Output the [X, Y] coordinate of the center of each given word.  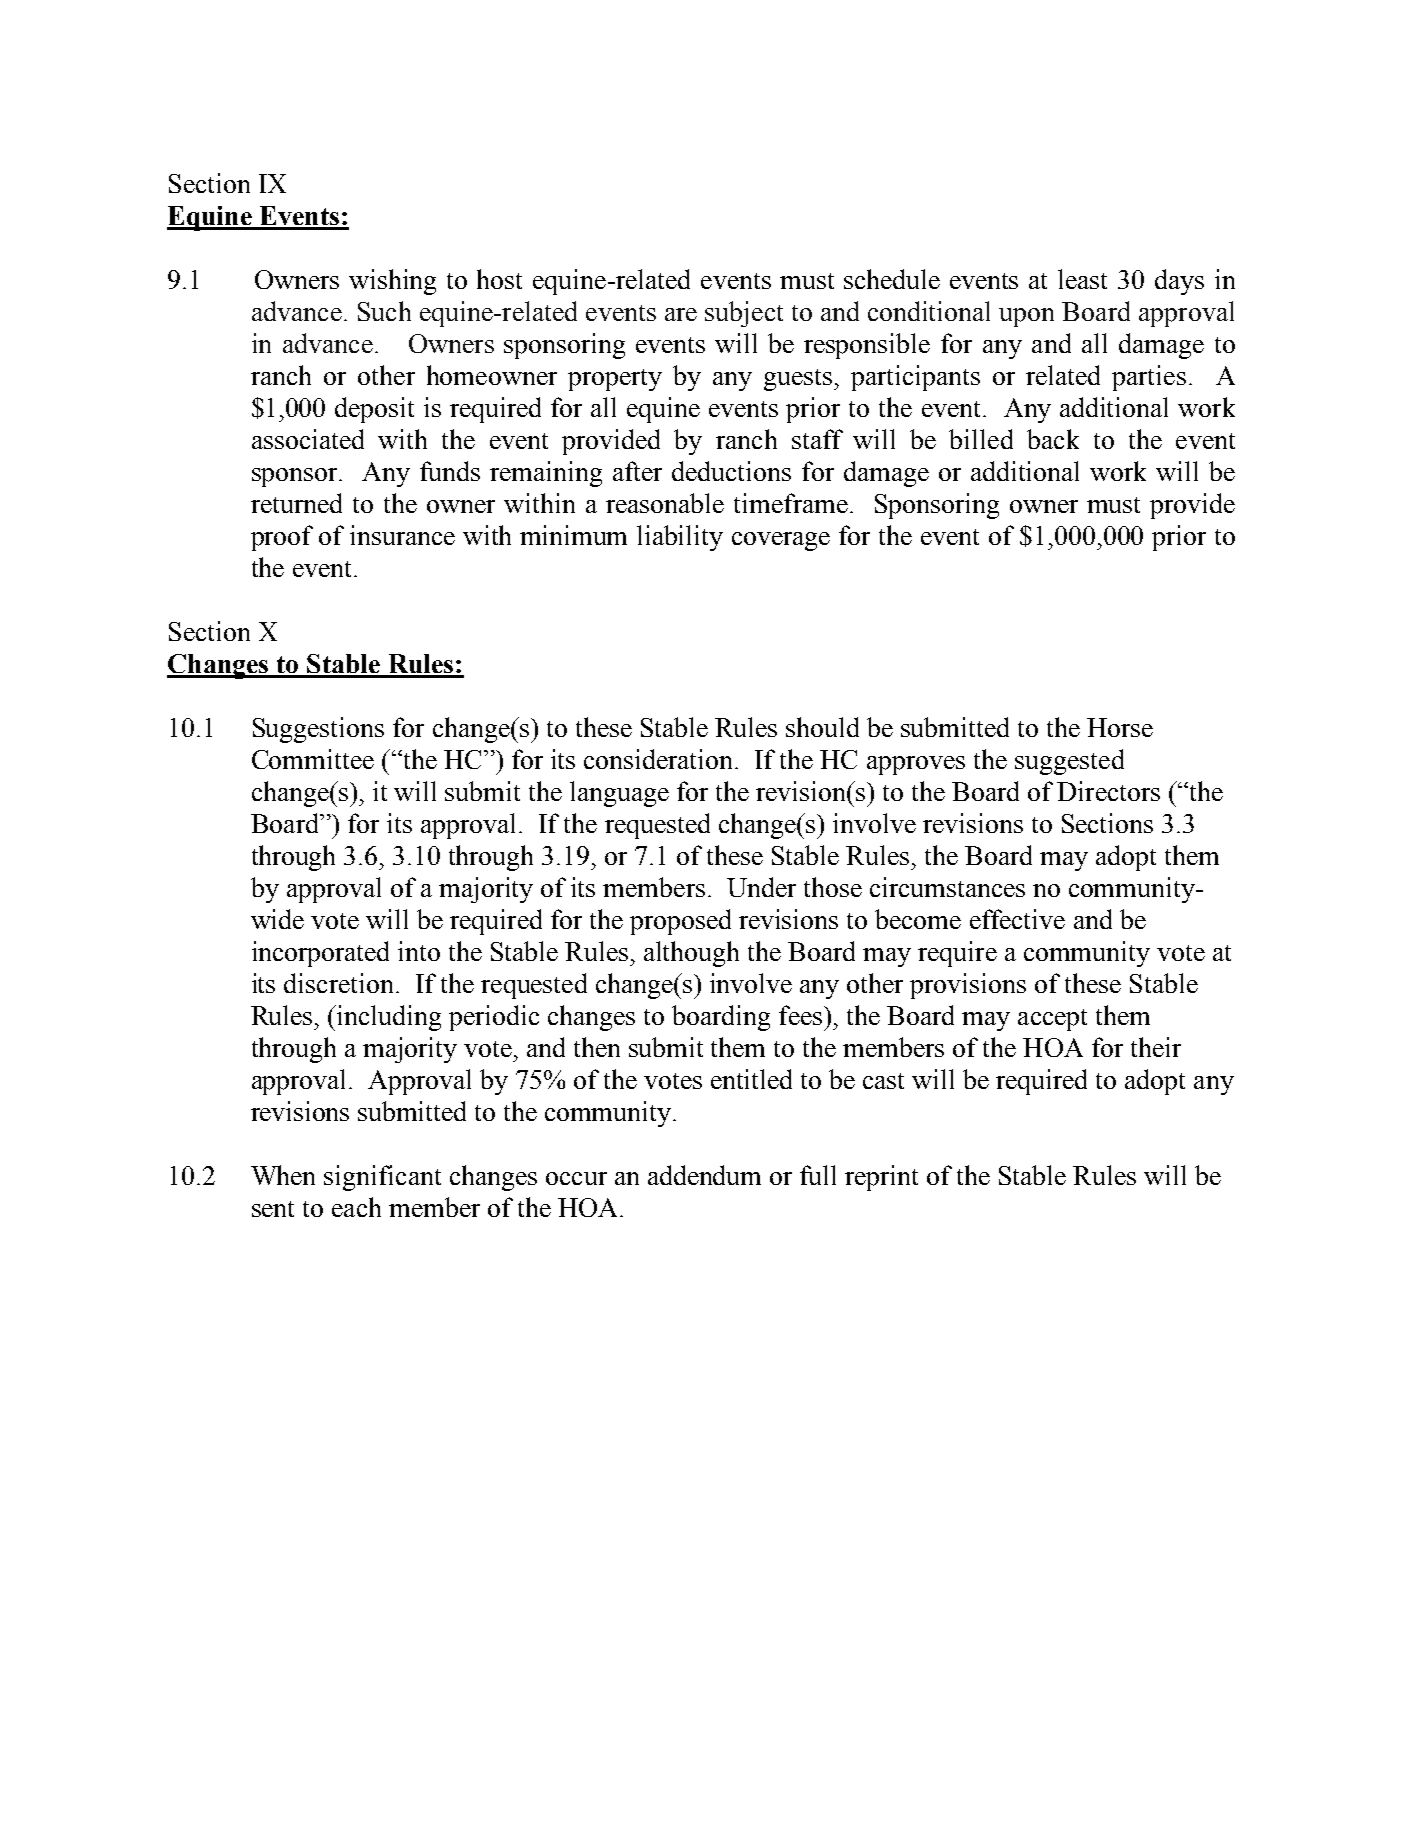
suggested [1069, 762]
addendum [704, 1175]
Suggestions [318, 730]
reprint [881, 1178]
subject [744, 314]
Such [384, 311]
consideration [660, 759]
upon [1026, 317]
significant [382, 1178]
